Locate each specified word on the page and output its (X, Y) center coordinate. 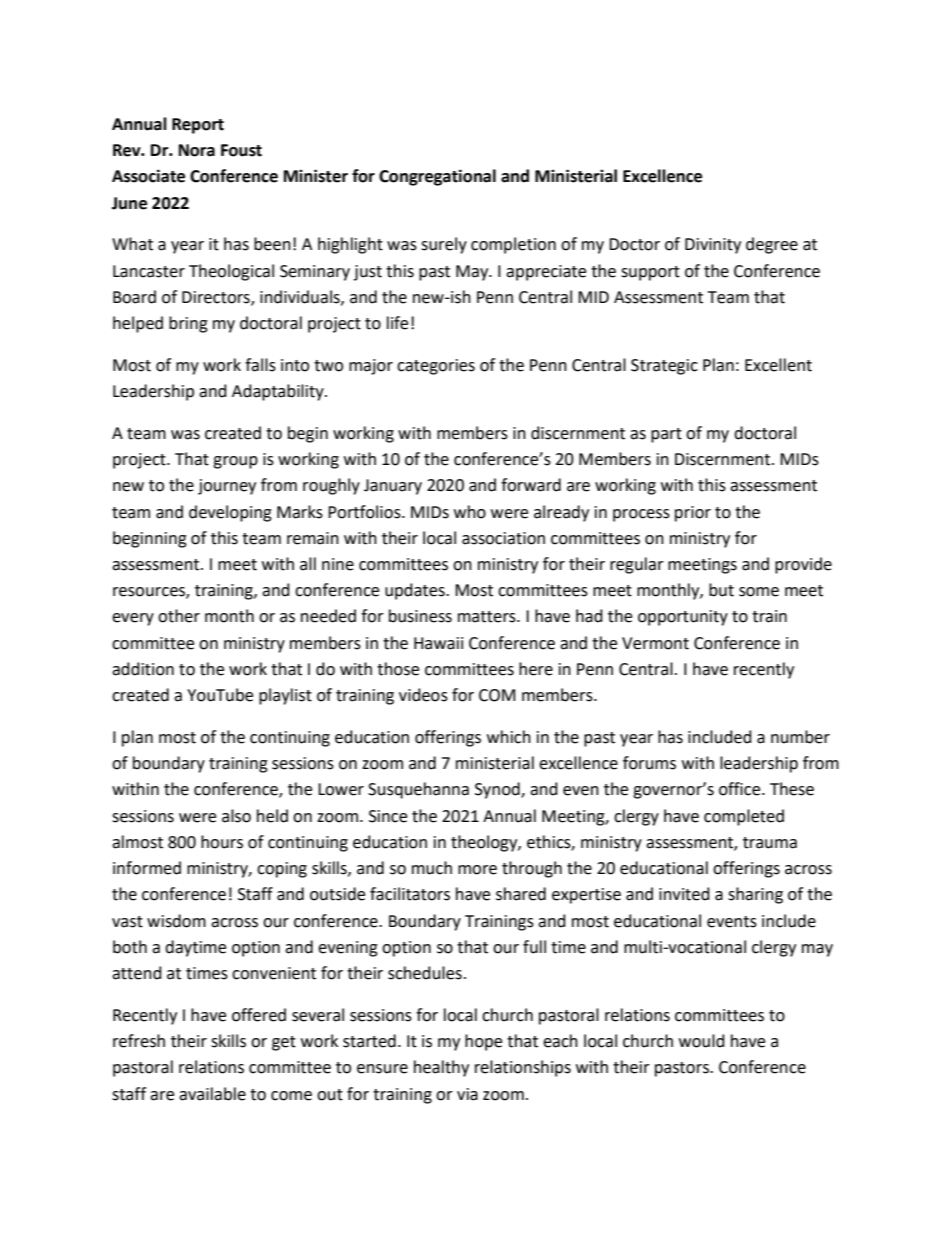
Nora (197, 150)
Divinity (713, 246)
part (666, 435)
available (212, 1094)
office (741, 789)
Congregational (437, 177)
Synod (498, 790)
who (470, 512)
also (236, 816)
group (235, 462)
